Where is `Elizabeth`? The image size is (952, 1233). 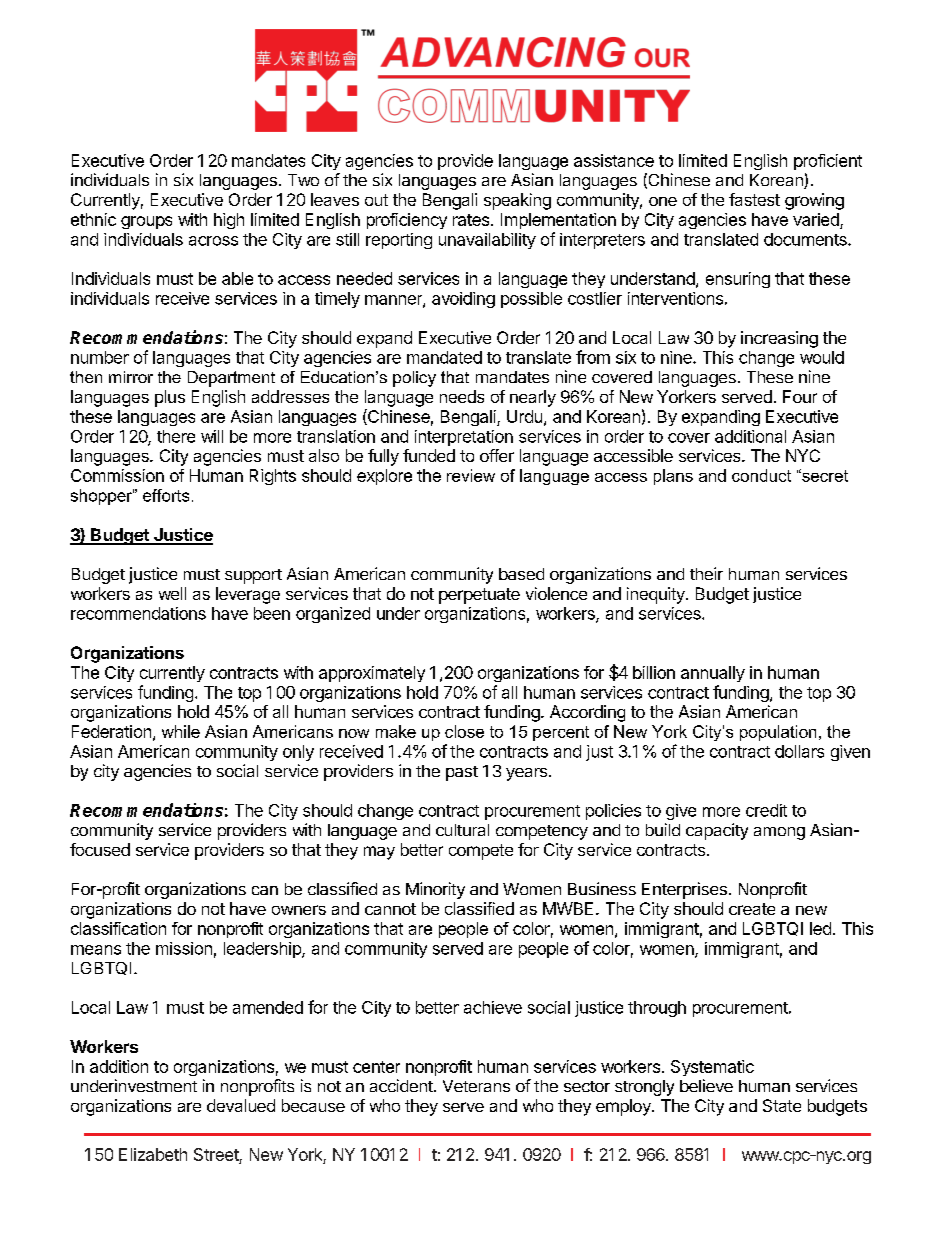 Elizabeth is located at coordinates (153, 1154).
